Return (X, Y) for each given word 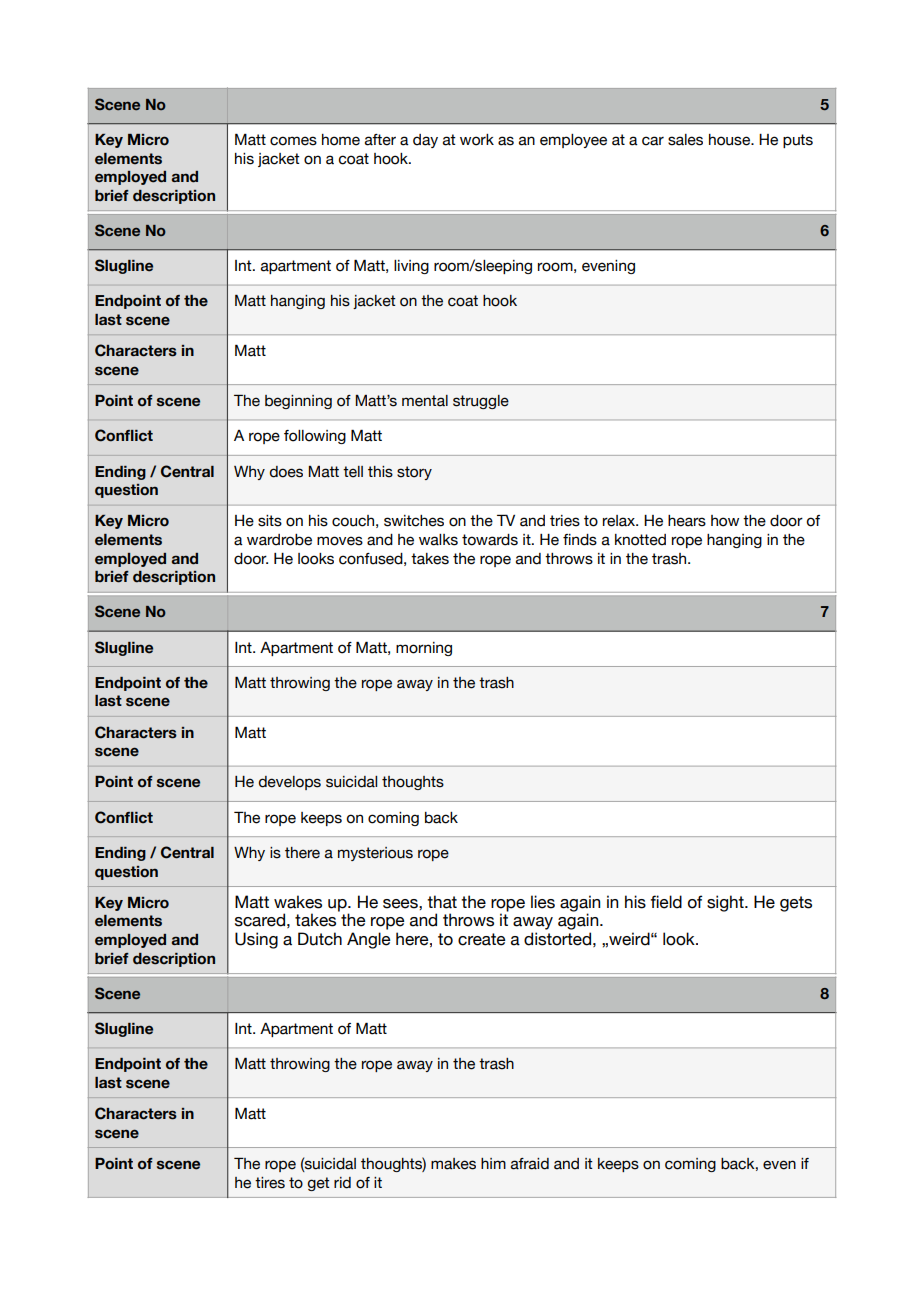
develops (290, 783)
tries (565, 521)
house (730, 140)
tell (353, 472)
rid (342, 1183)
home (341, 140)
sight (726, 903)
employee (573, 141)
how (725, 521)
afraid (530, 1164)
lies (543, 902)
